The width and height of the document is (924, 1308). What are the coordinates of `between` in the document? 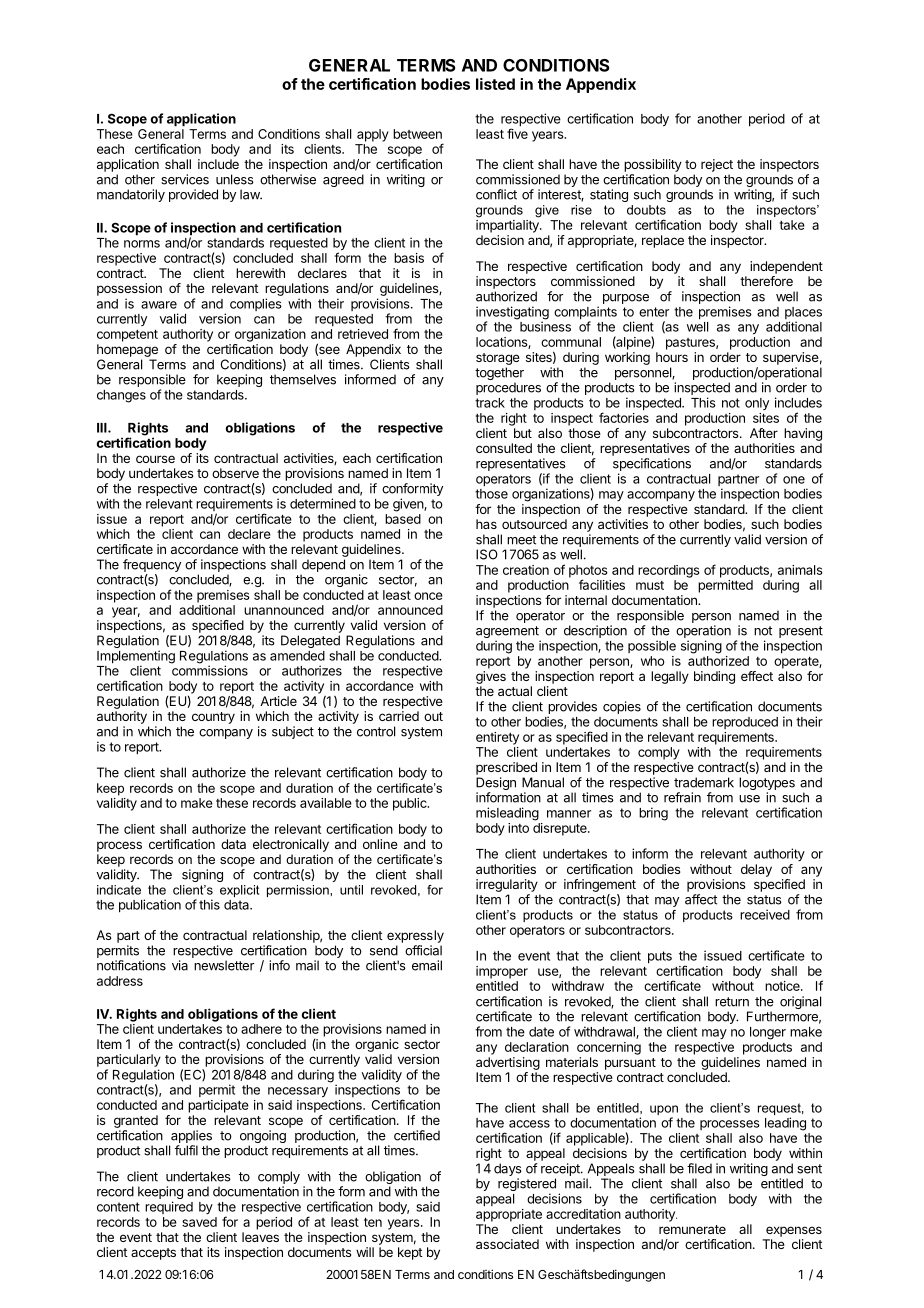 It's located at (417, 134).
